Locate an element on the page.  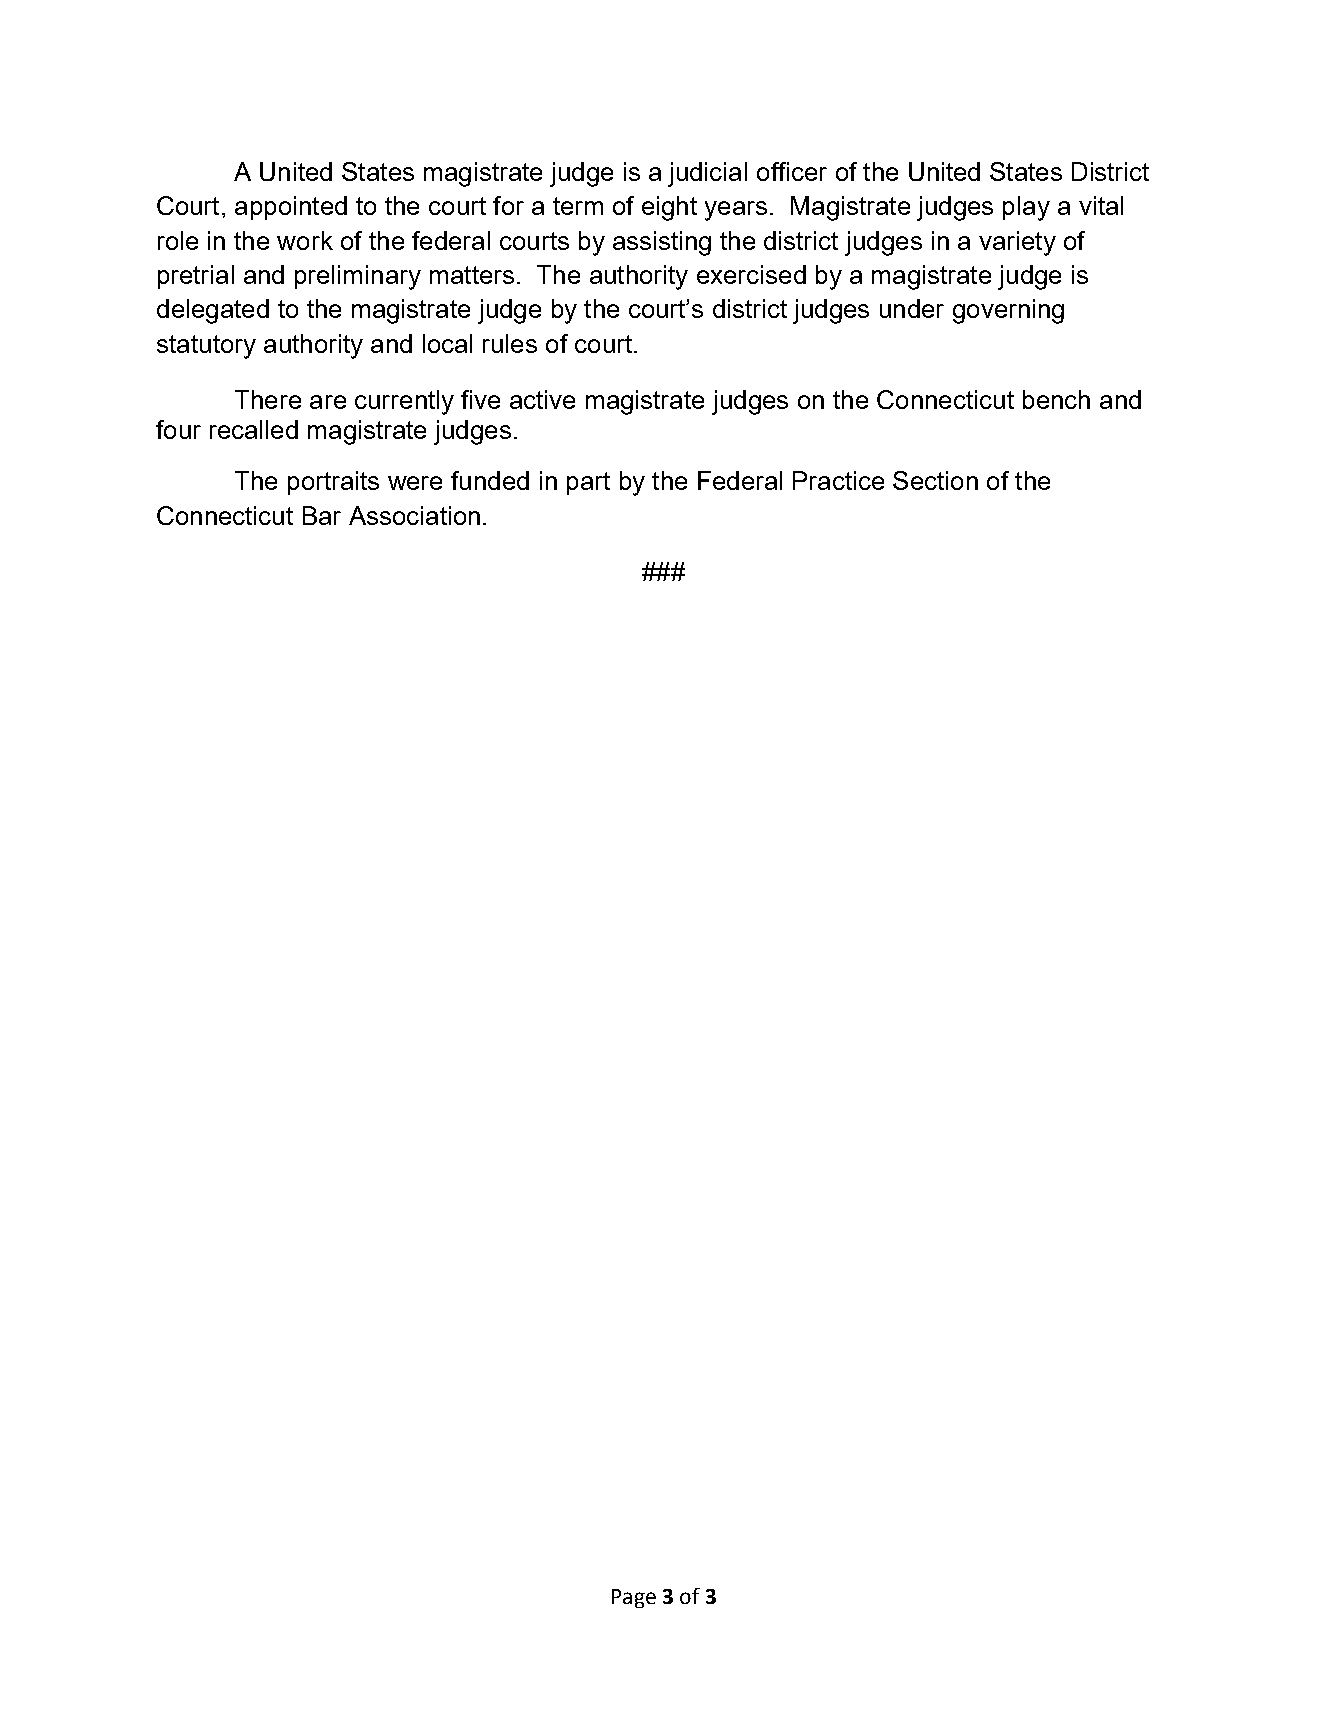
Association is located at coordinates (414, 515).
